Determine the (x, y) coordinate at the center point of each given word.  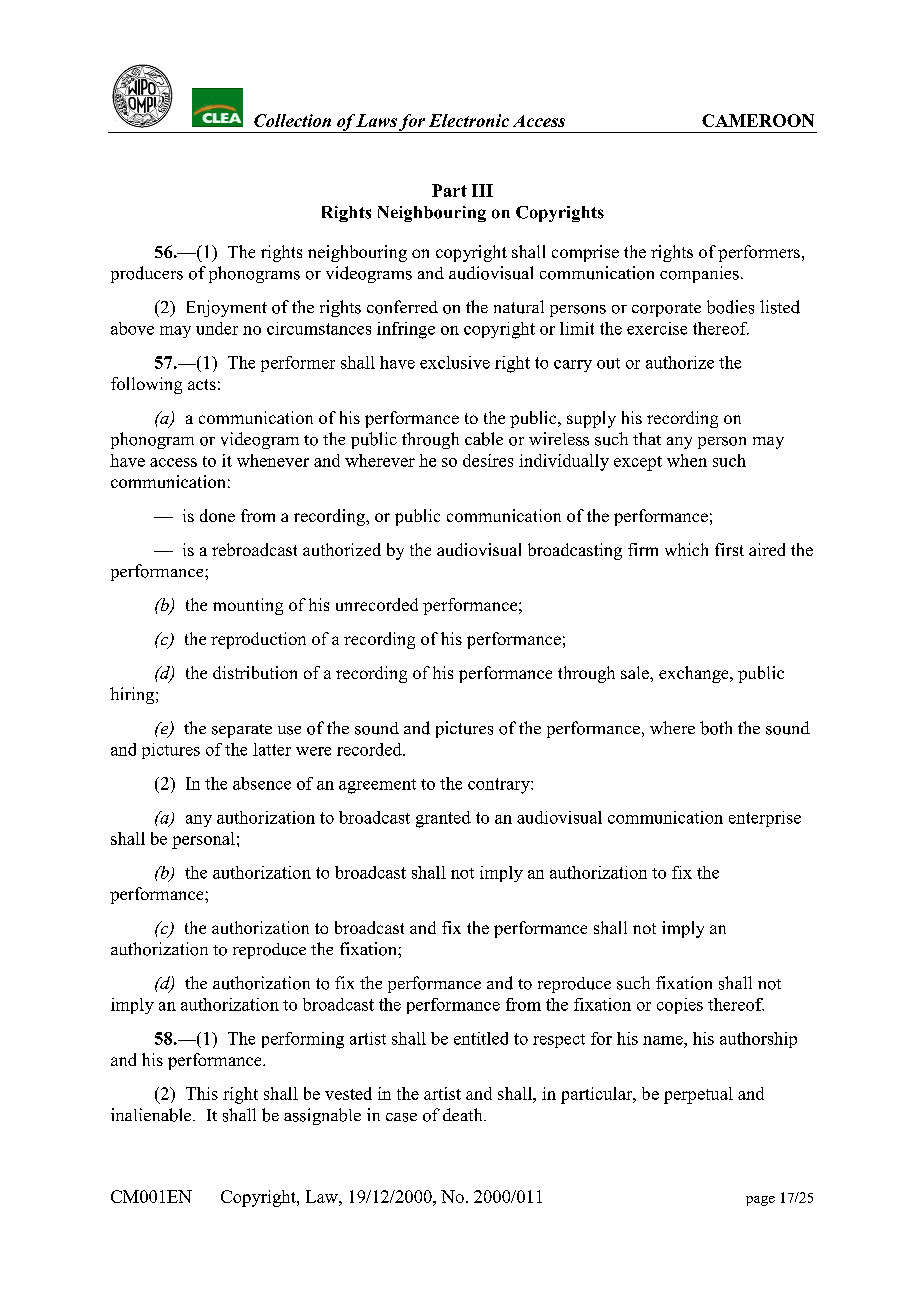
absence (262, 783)
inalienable (152, 1115)
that (647, 438)
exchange (695, 674)
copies (680, 1006)
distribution (255, 672)
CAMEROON (758, 120)
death (464, 1114)
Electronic (469, 120)
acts (202, 384)
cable (484, 439)
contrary (500, 786)
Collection (292, 120)
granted (443, 819)
